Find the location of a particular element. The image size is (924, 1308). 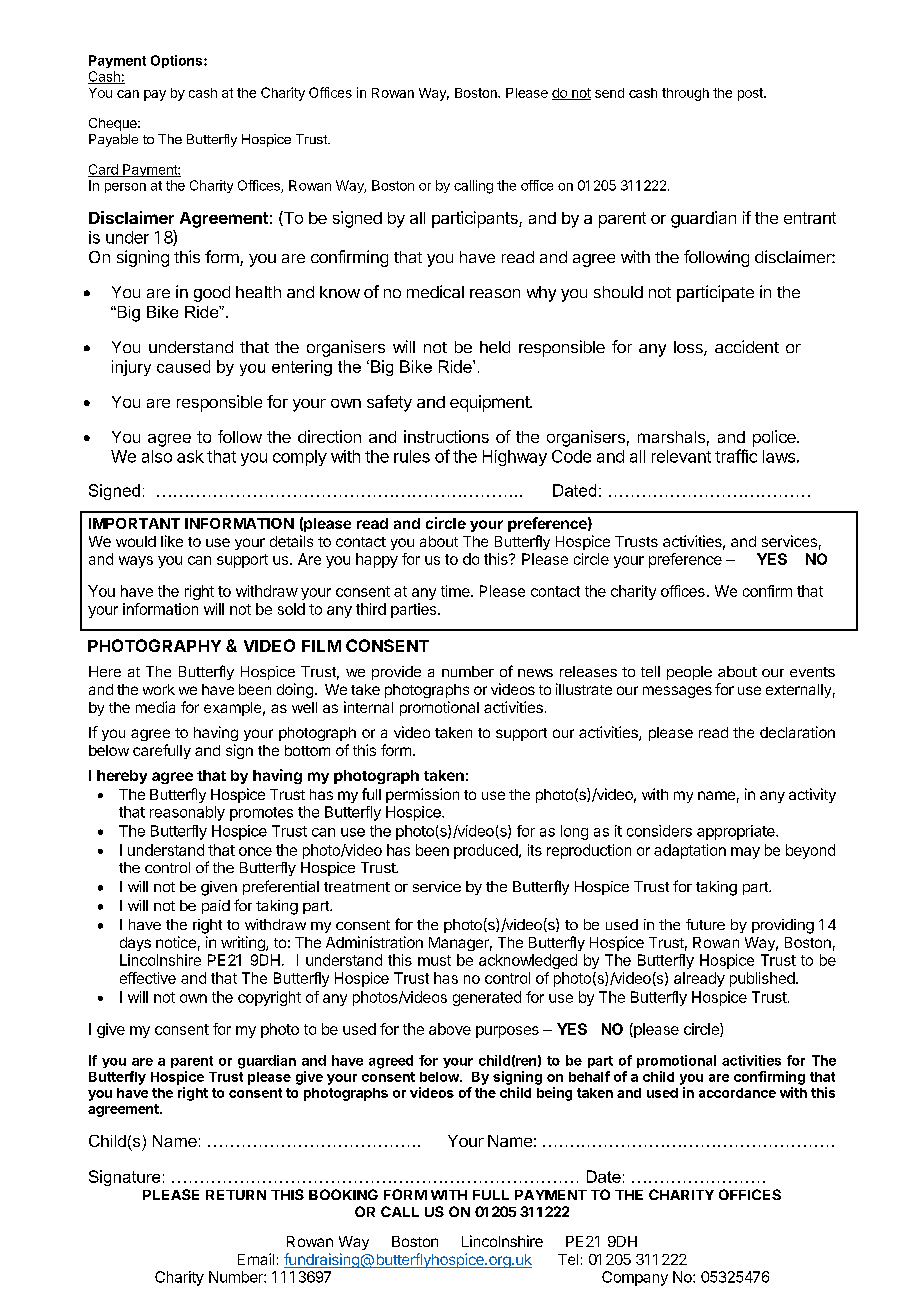

send is located at coordinates (609, 93).
